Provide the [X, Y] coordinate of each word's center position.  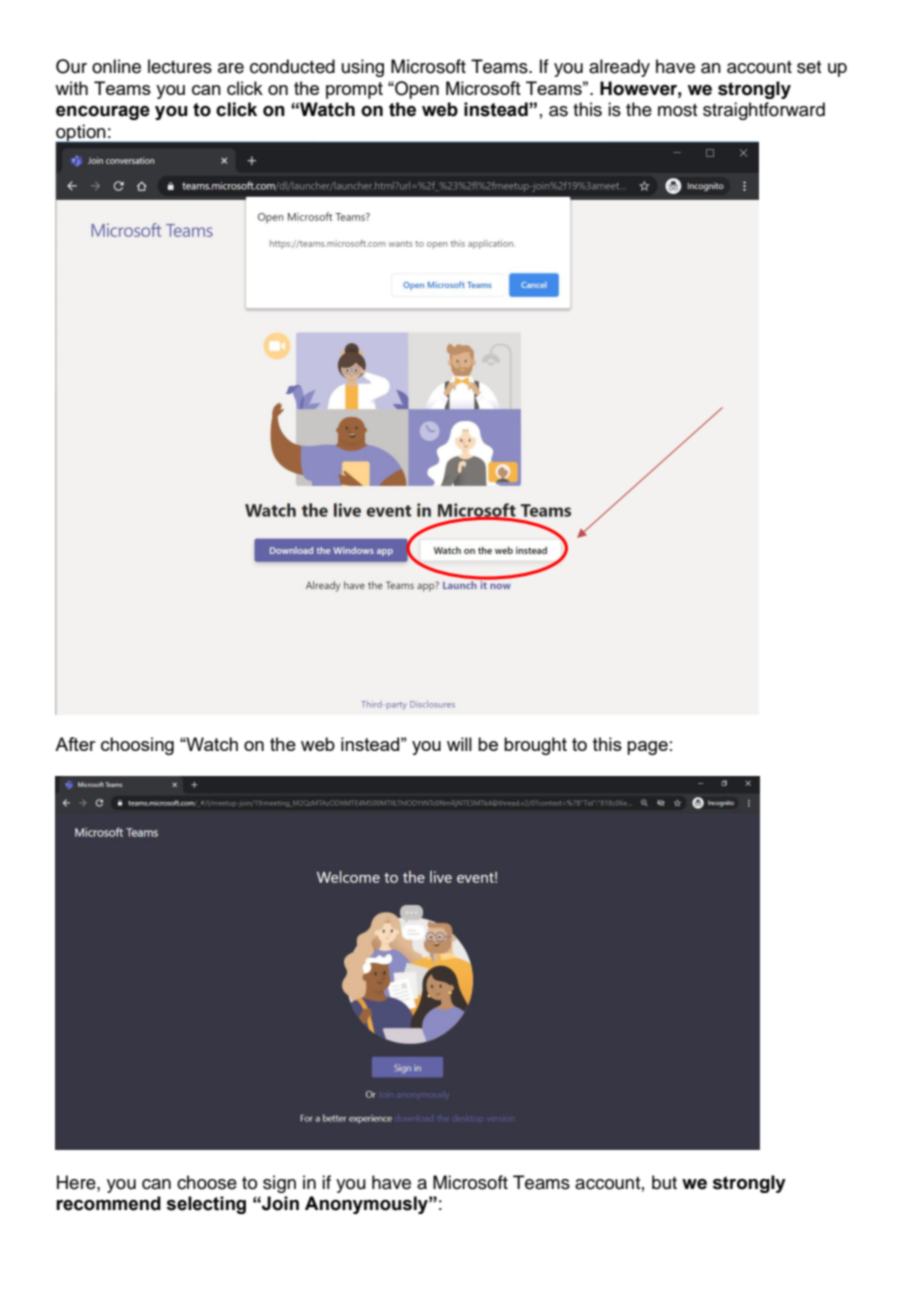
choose [207, 1182]
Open [416, 90]
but [664, 1182]
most [677, 110]
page [647, 748]
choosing [137, 746]
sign [279, 1184]
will [459, 744]
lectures [180, 66]
